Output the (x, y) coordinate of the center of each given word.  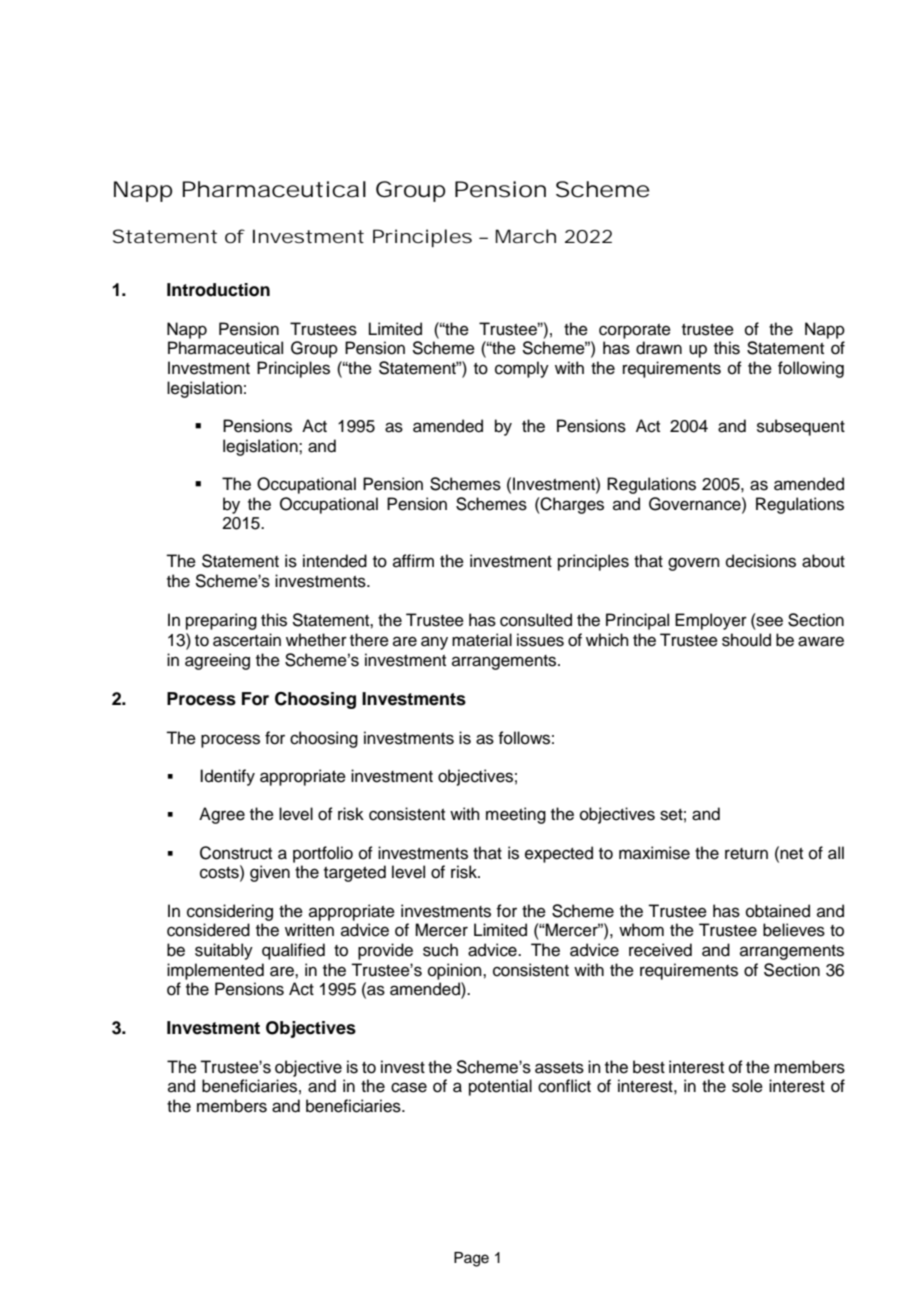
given (270, 873)
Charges (571, 505)
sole (747, 1086)
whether (316, 640)
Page (471, 1259)
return (746, 854)
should (746, 640)
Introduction (218, 290)
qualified (293, 951)
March (525, 236)
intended (335, 561)
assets (559, 1068)
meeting (516, 815)
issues (540, 640)
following (811, 369)
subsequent (801, 427)
